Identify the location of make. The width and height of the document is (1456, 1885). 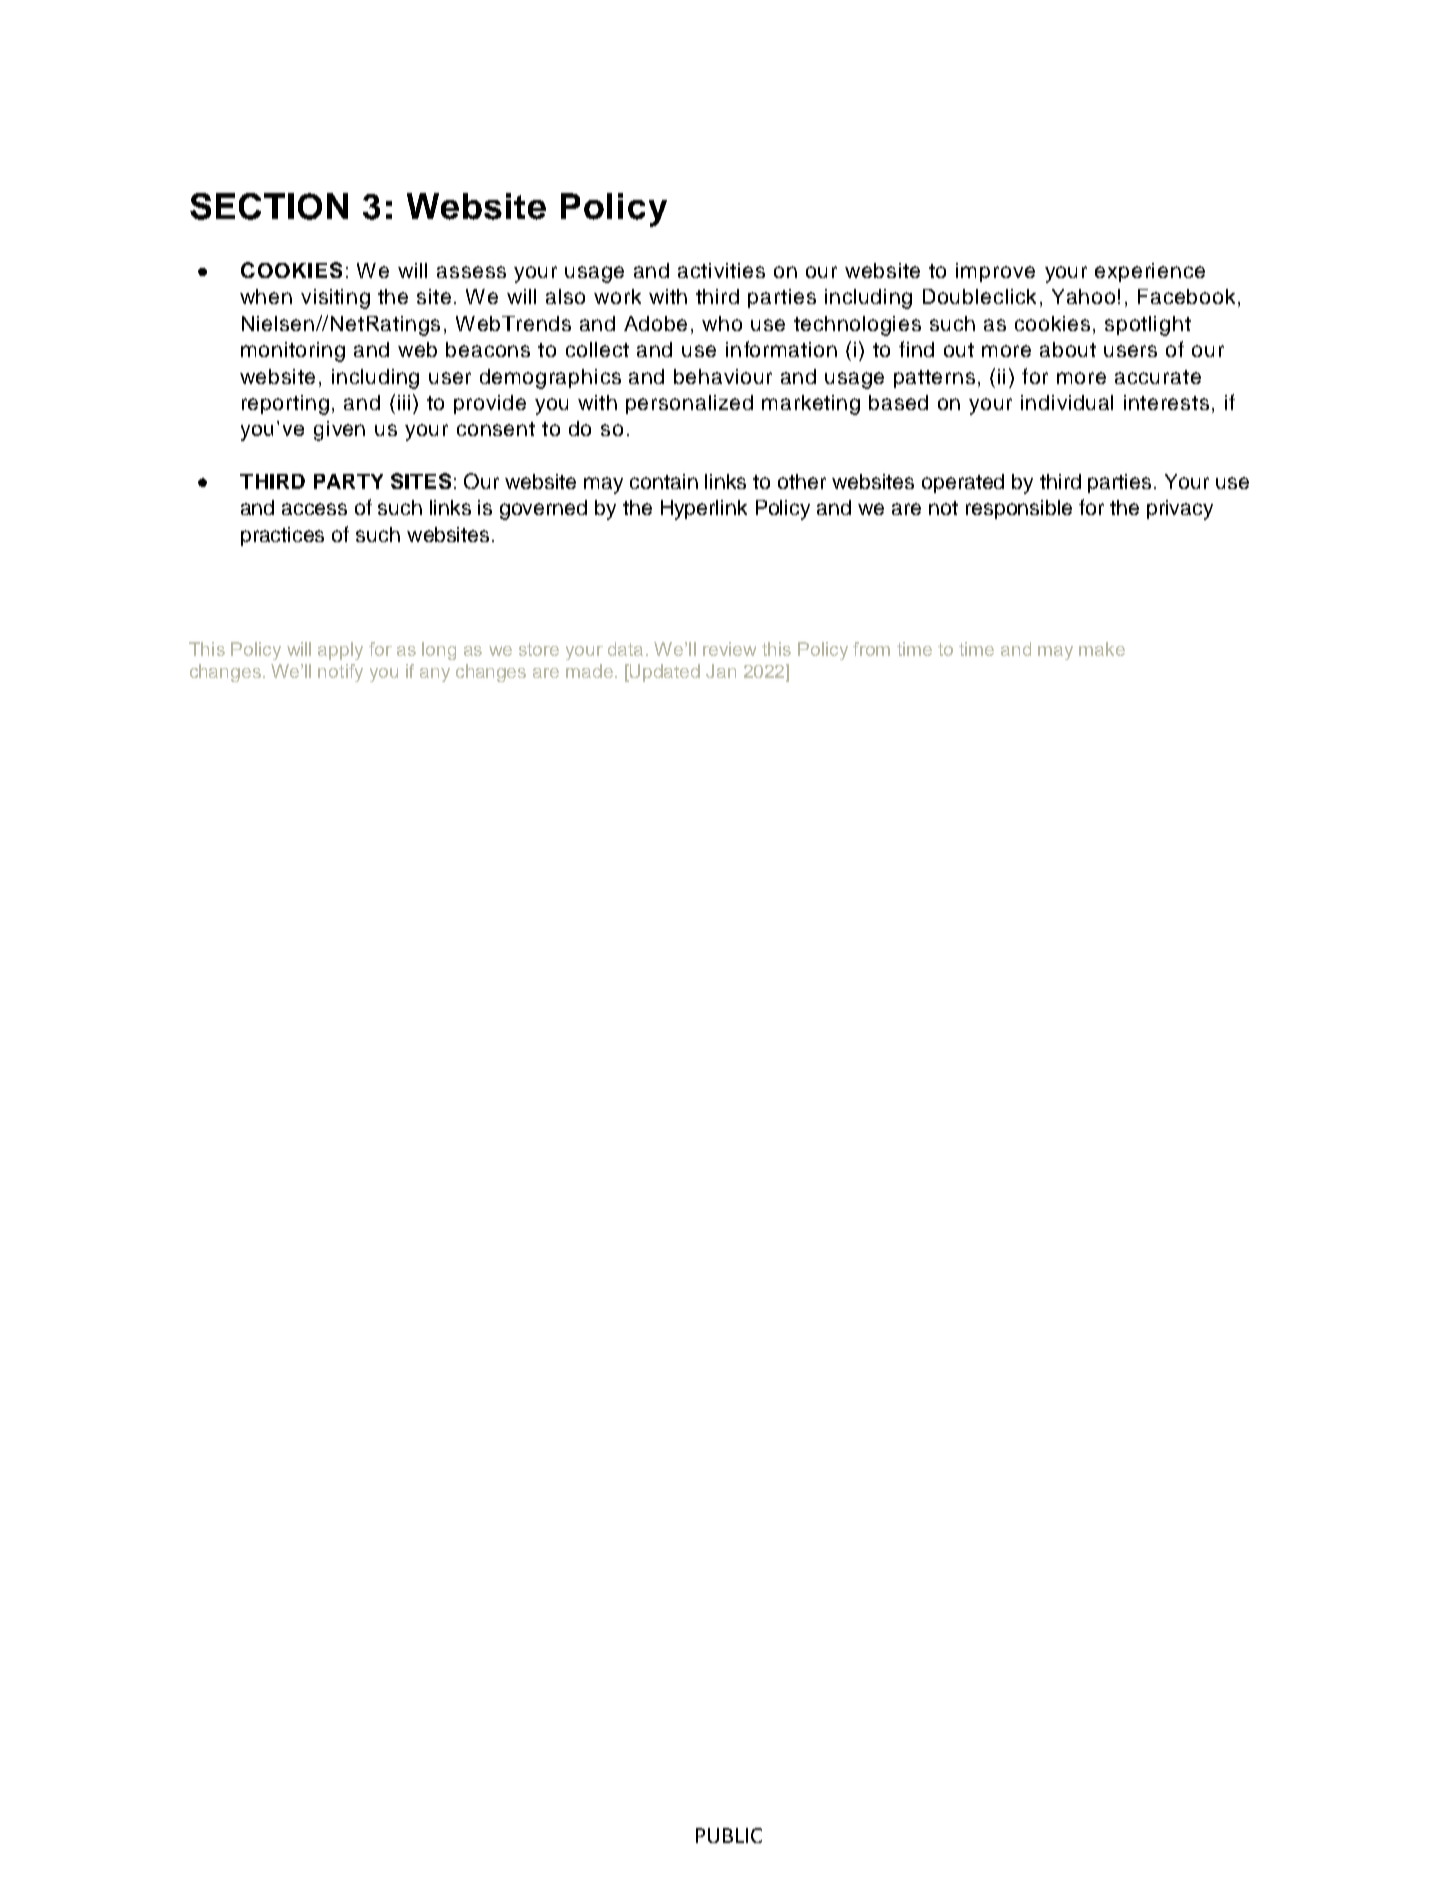
(1102, 649).
